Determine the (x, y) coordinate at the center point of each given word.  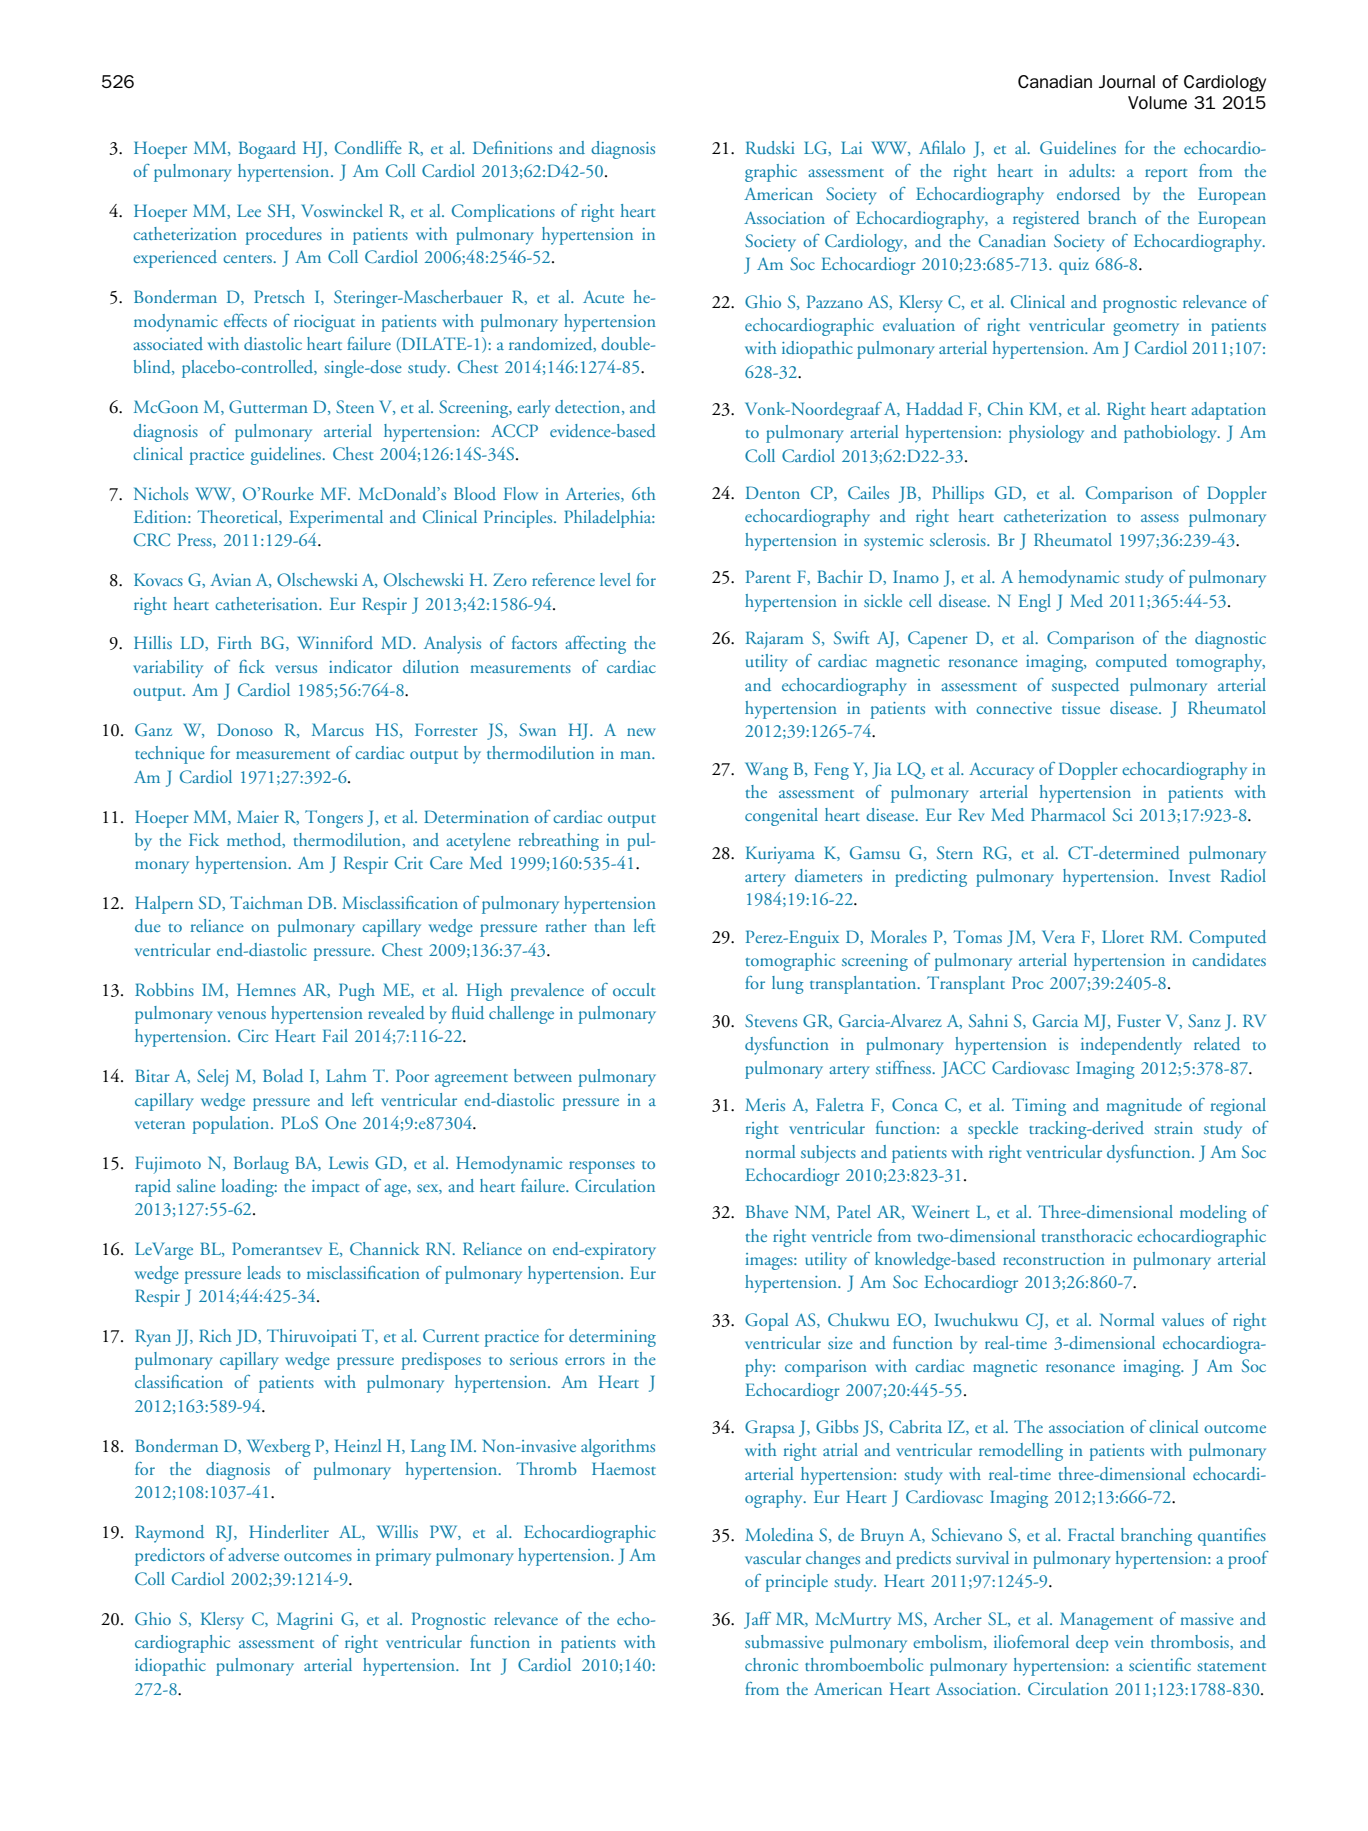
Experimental (336, 519)
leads (264, 1272)
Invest (1189, 875)
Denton (773, 492)
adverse (253, 1554)
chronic (771, 1664)
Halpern (164, 905)
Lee (249, 210)
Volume (1157, 102)
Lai (851, 147)
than (609, 925)
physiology (1046, 434)
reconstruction (1054, 1259)
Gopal (766, 1322)
